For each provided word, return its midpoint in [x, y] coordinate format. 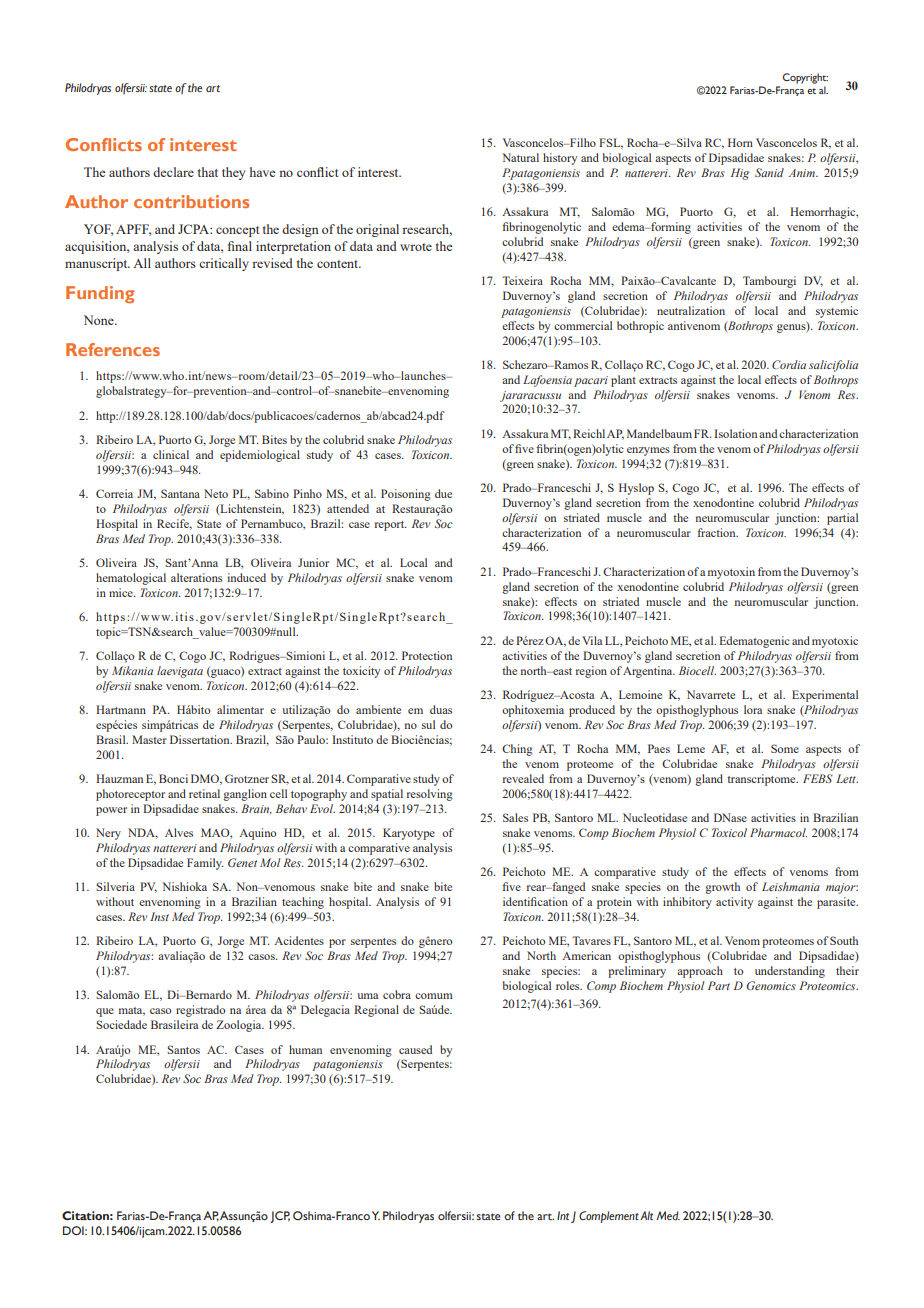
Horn [740, 142]
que [105, 1012]
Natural [520, 157]
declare [173, 172]
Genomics [771, 985]
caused [415, 1049]
